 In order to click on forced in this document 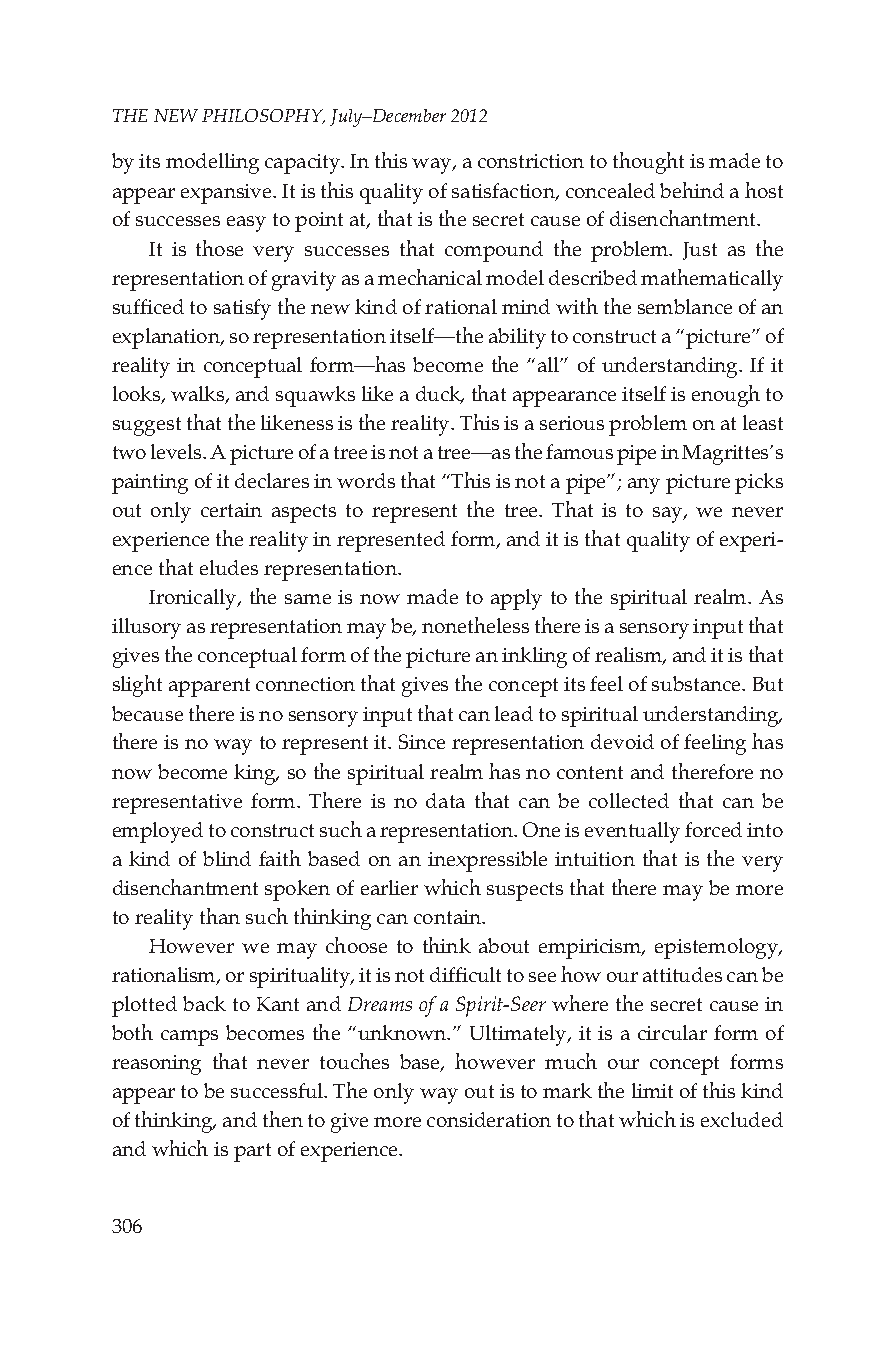, I will do `click(713, 829)`.
